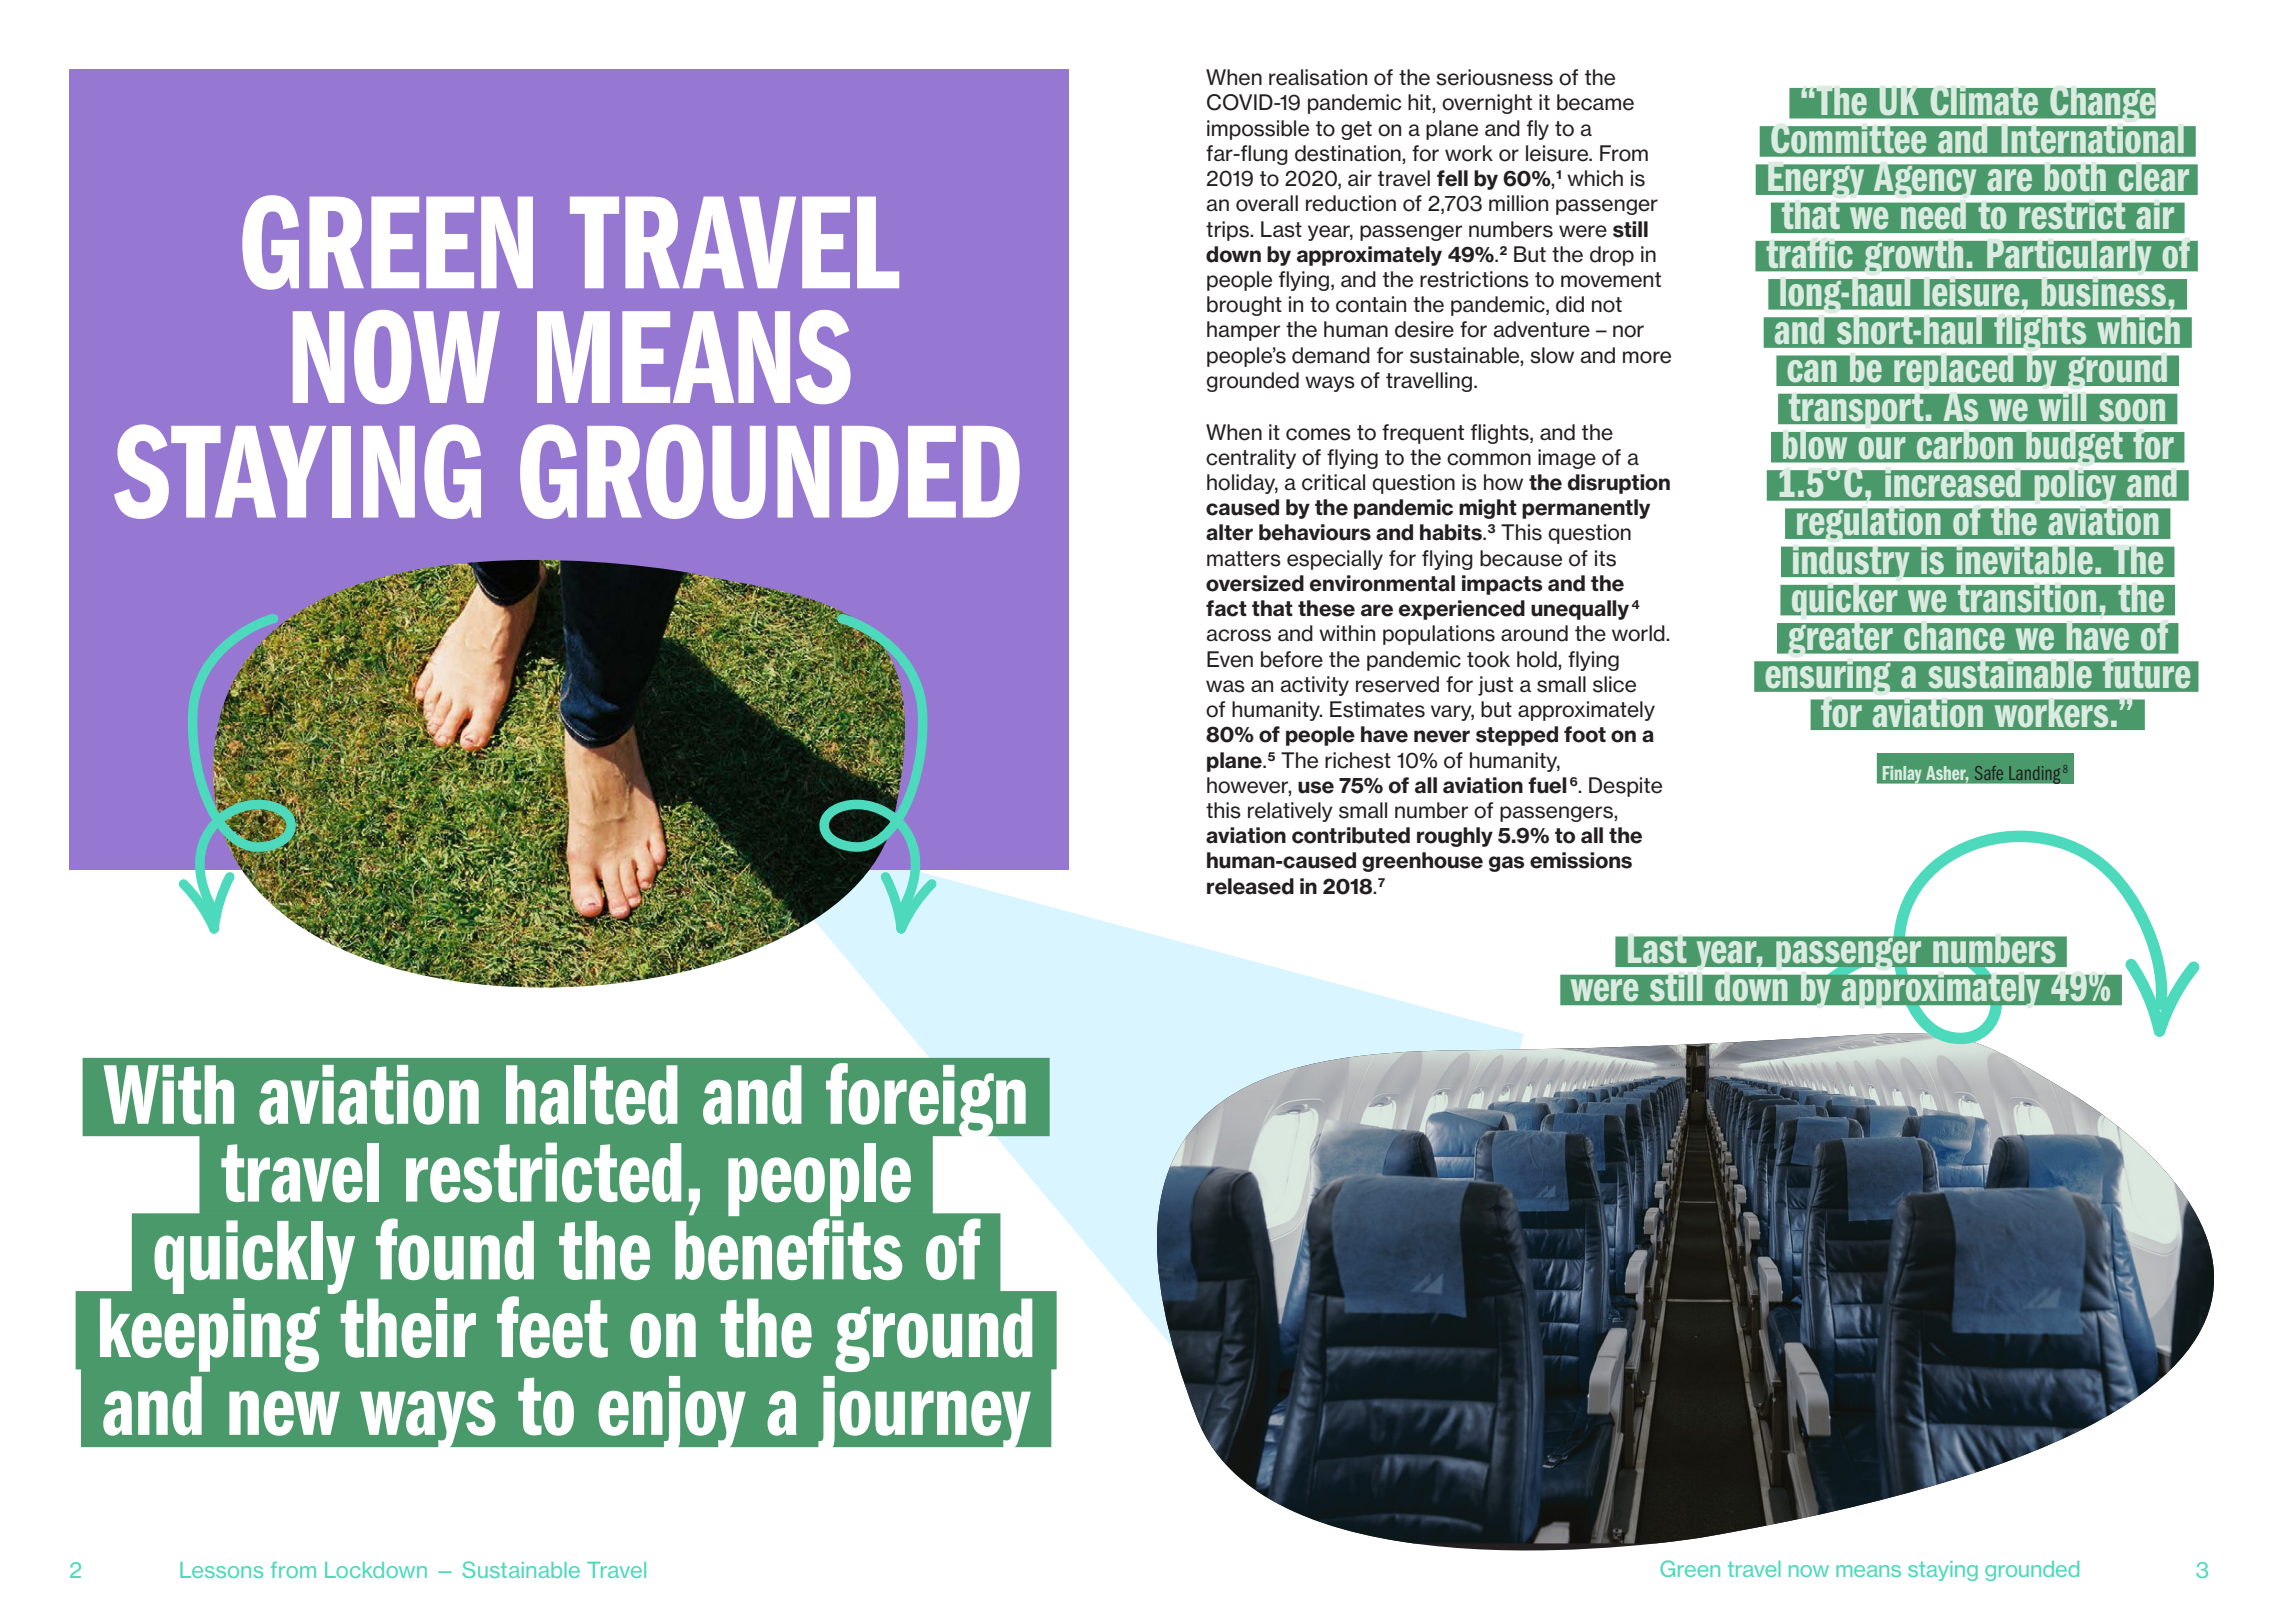 The image size is (2275, 1609). I want to click on became, so click(1595, 102).
